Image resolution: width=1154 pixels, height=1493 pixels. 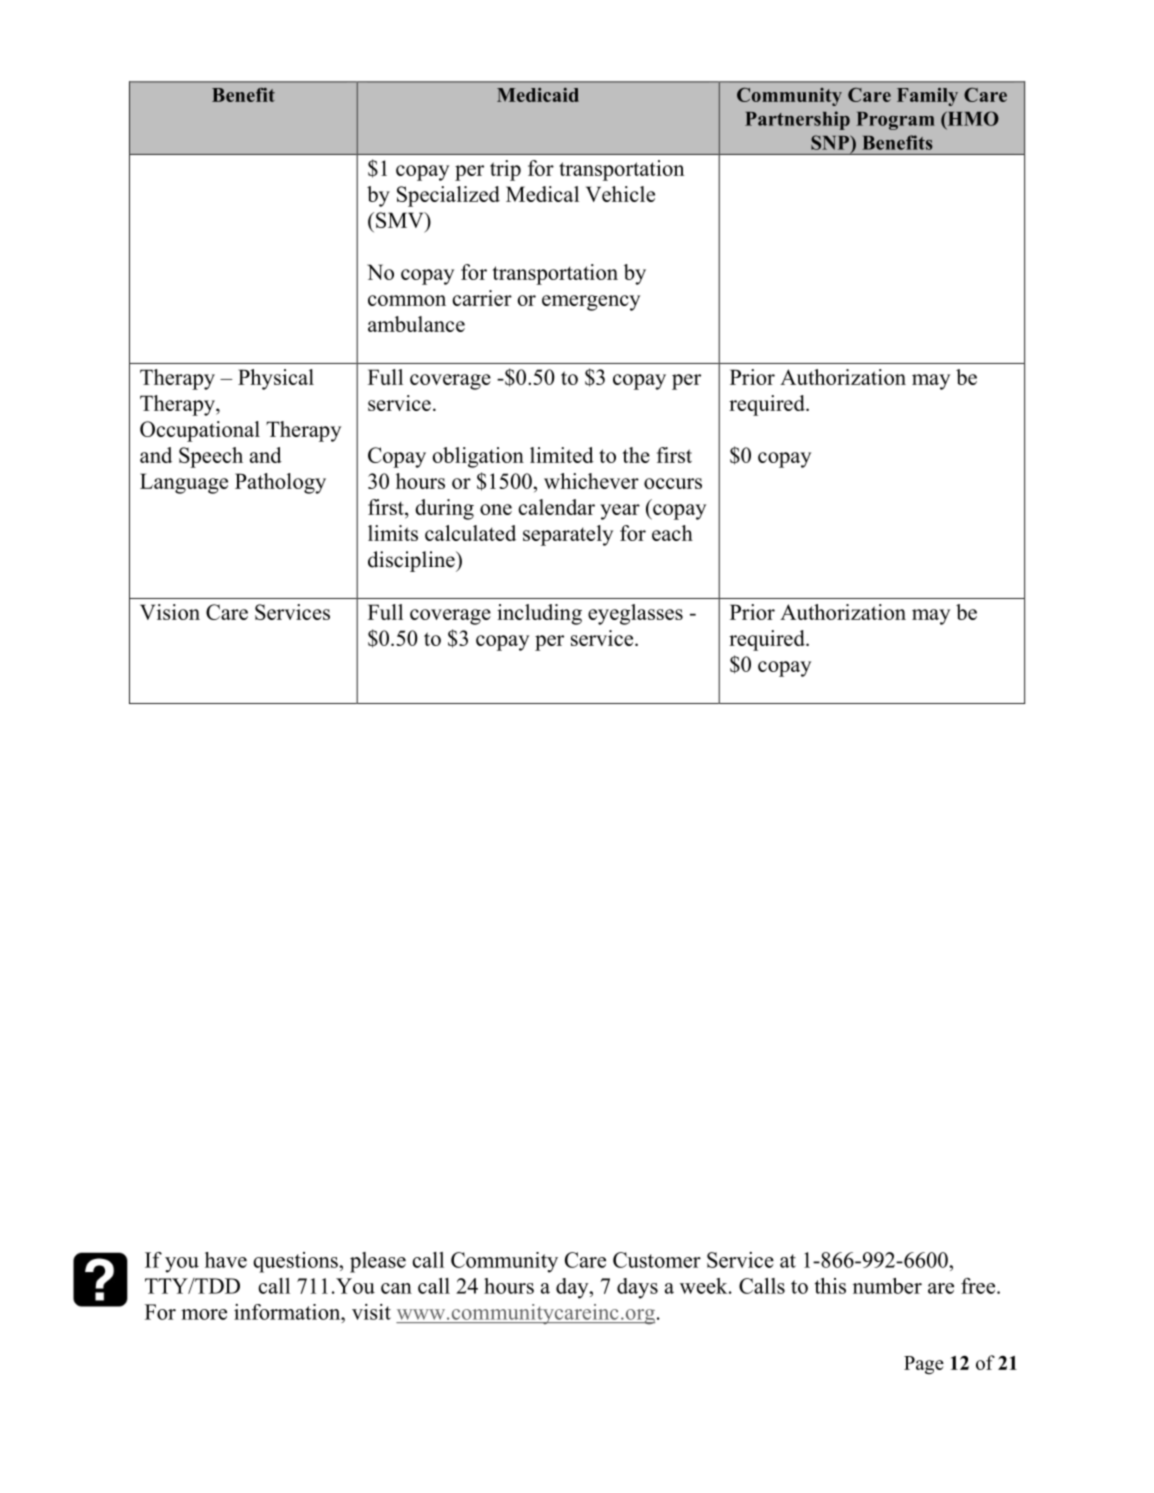 I want to click on separately, so click(x=568, y=535).
